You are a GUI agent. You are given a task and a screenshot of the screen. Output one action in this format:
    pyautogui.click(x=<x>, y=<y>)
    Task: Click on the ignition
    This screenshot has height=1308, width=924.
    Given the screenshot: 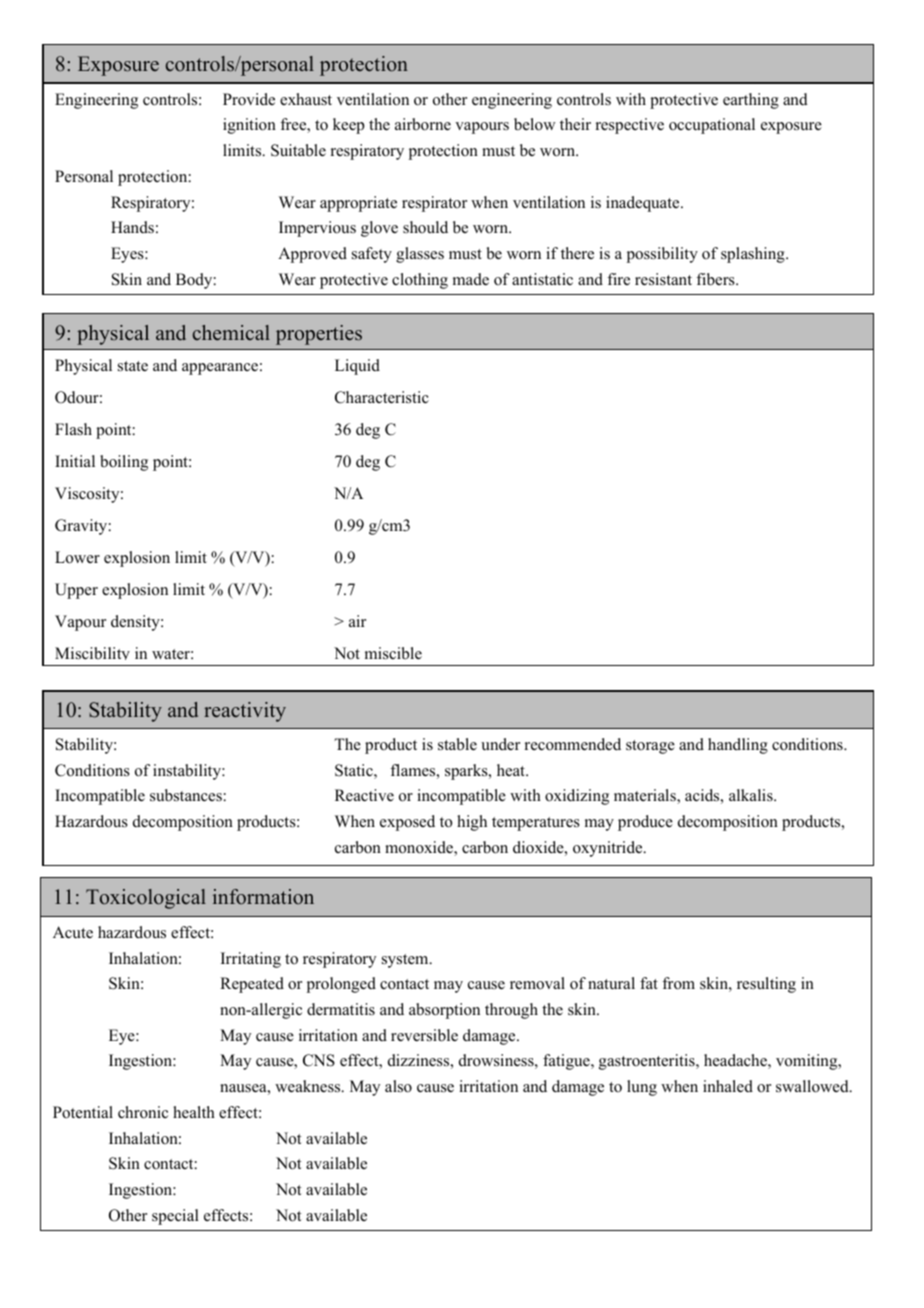 What is the action you would take?
    pyautogui.click(x=249, y=126)
